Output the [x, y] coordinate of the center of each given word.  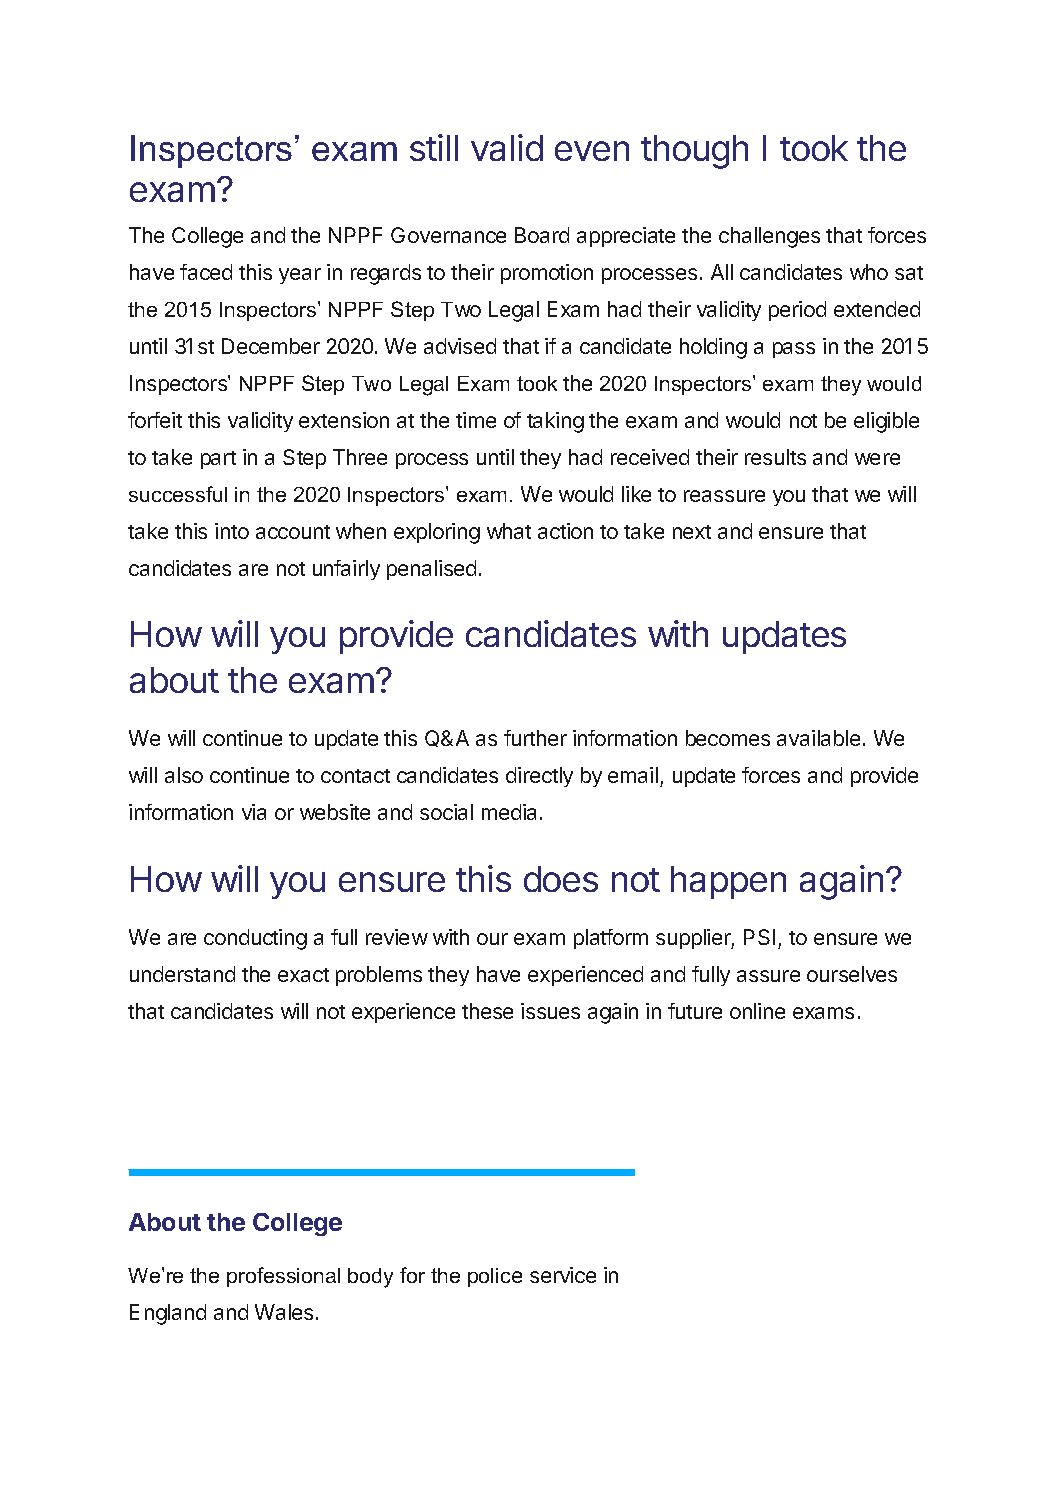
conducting [255, 939]
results [775, 457]
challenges [769, 237]
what [509, 531]
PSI [759, 937]
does [561, 879]
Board [542, 235]
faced [206, 272]
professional [283, 1277]
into [232, 531]
